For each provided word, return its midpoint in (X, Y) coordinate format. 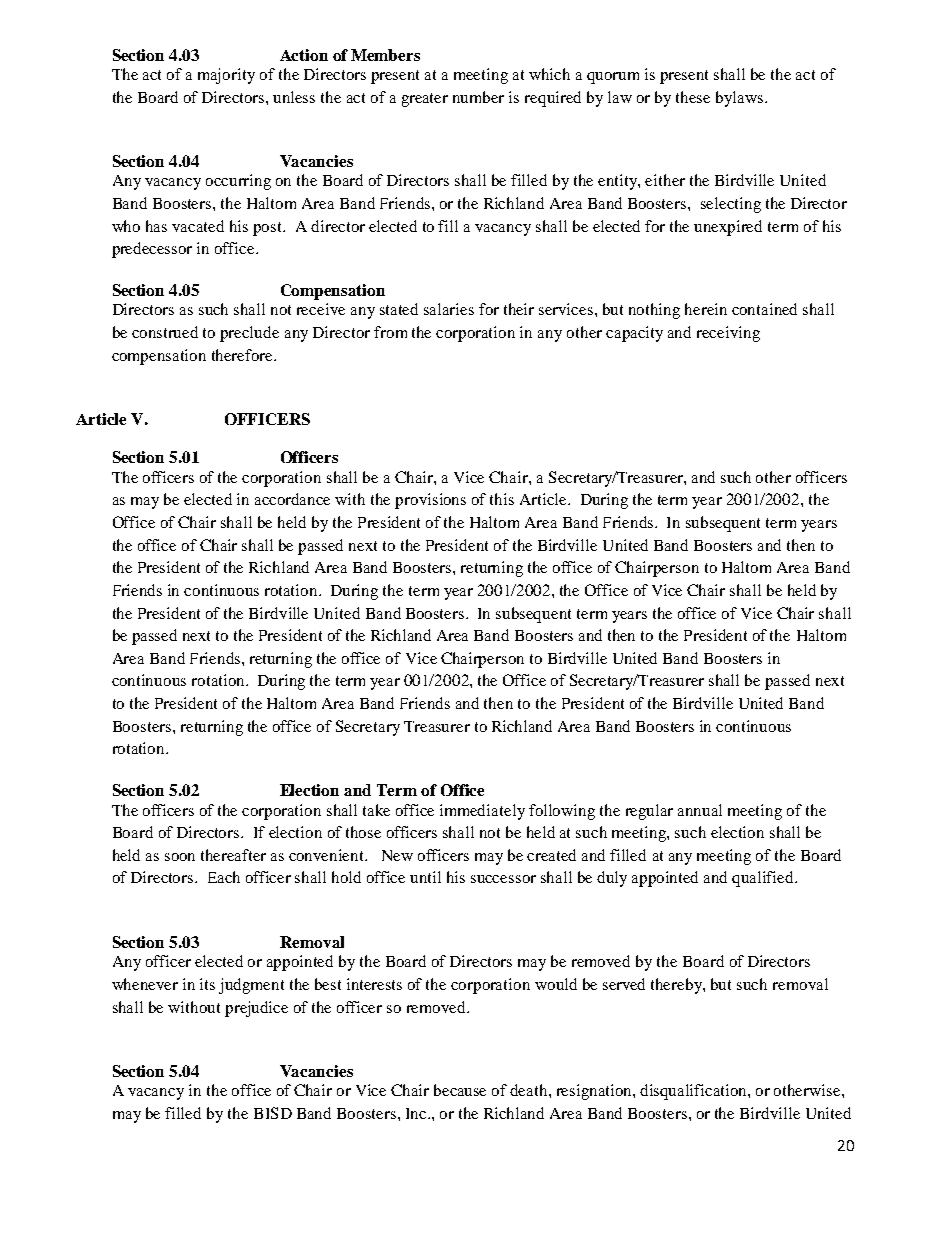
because (460, 1090)
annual (700, 810)
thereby (677, 986)
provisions (430, 501)
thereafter (233, 855)
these (693, 97)
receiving (728, 334)
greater (425, 100)
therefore (243, 355)
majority (226, 76)
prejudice (256, 1009)
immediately (482, 812)
